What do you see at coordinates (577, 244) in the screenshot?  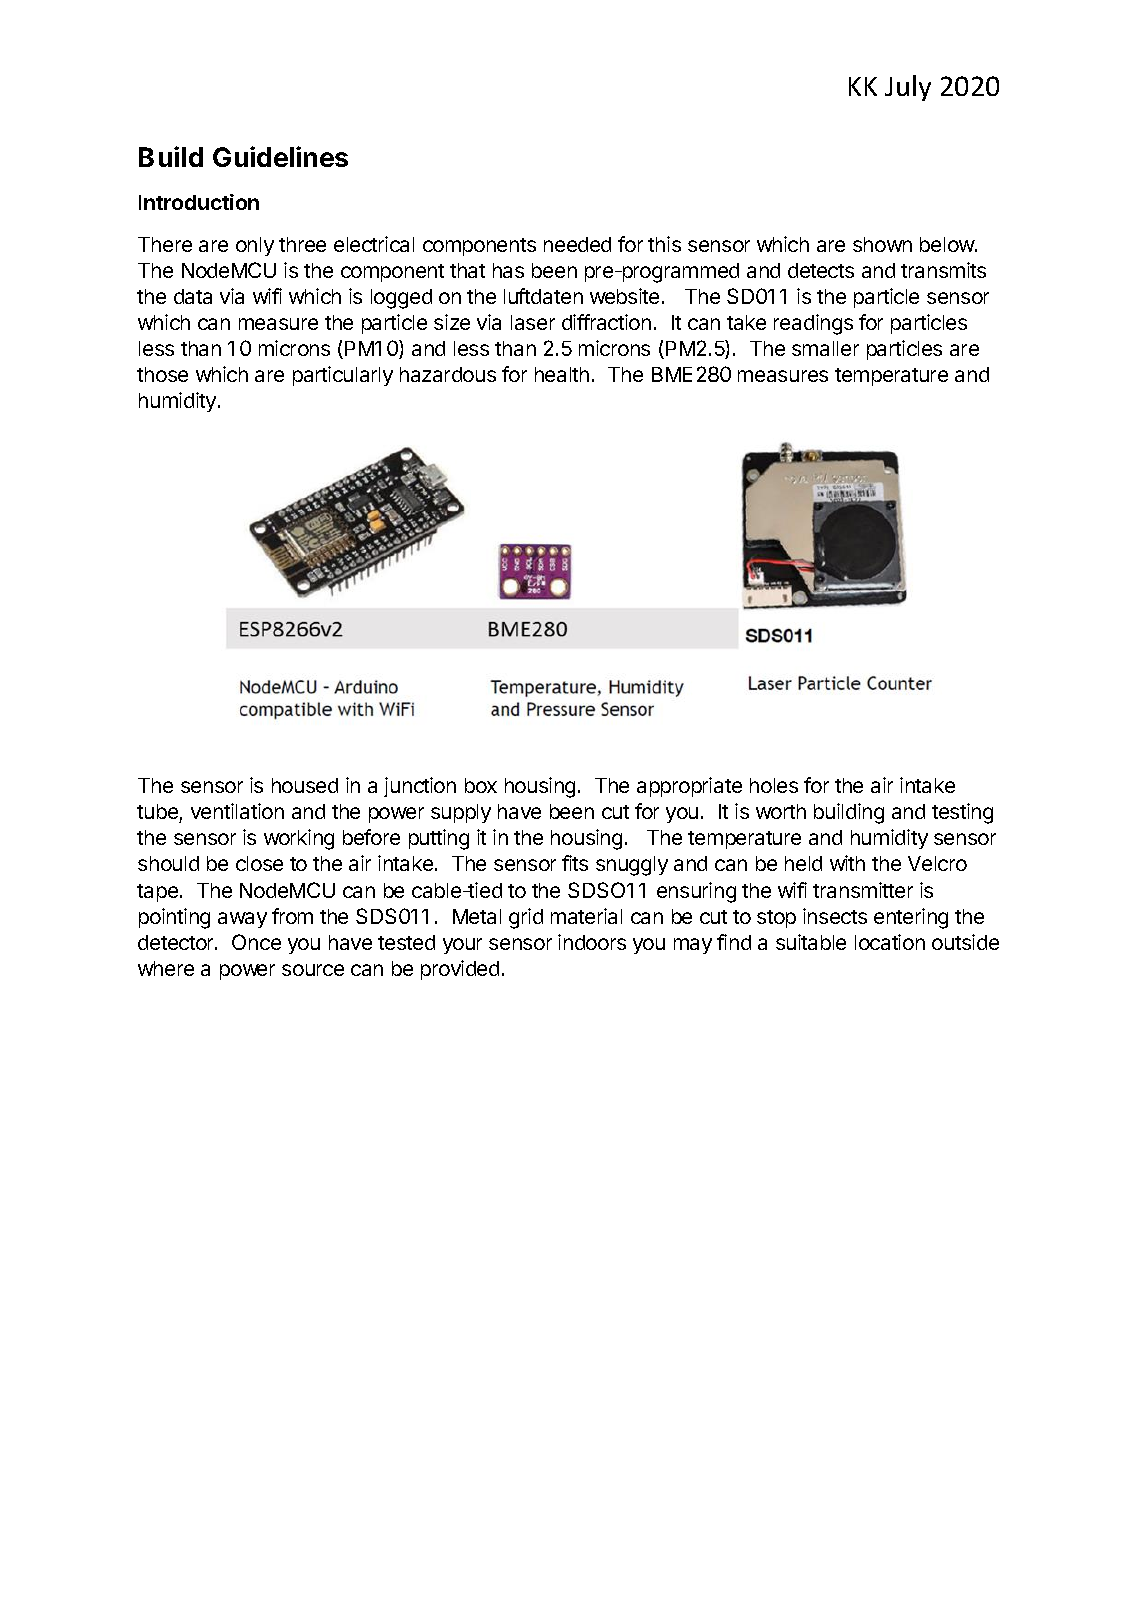 I see `needed` at bounding box center [577, 244].
